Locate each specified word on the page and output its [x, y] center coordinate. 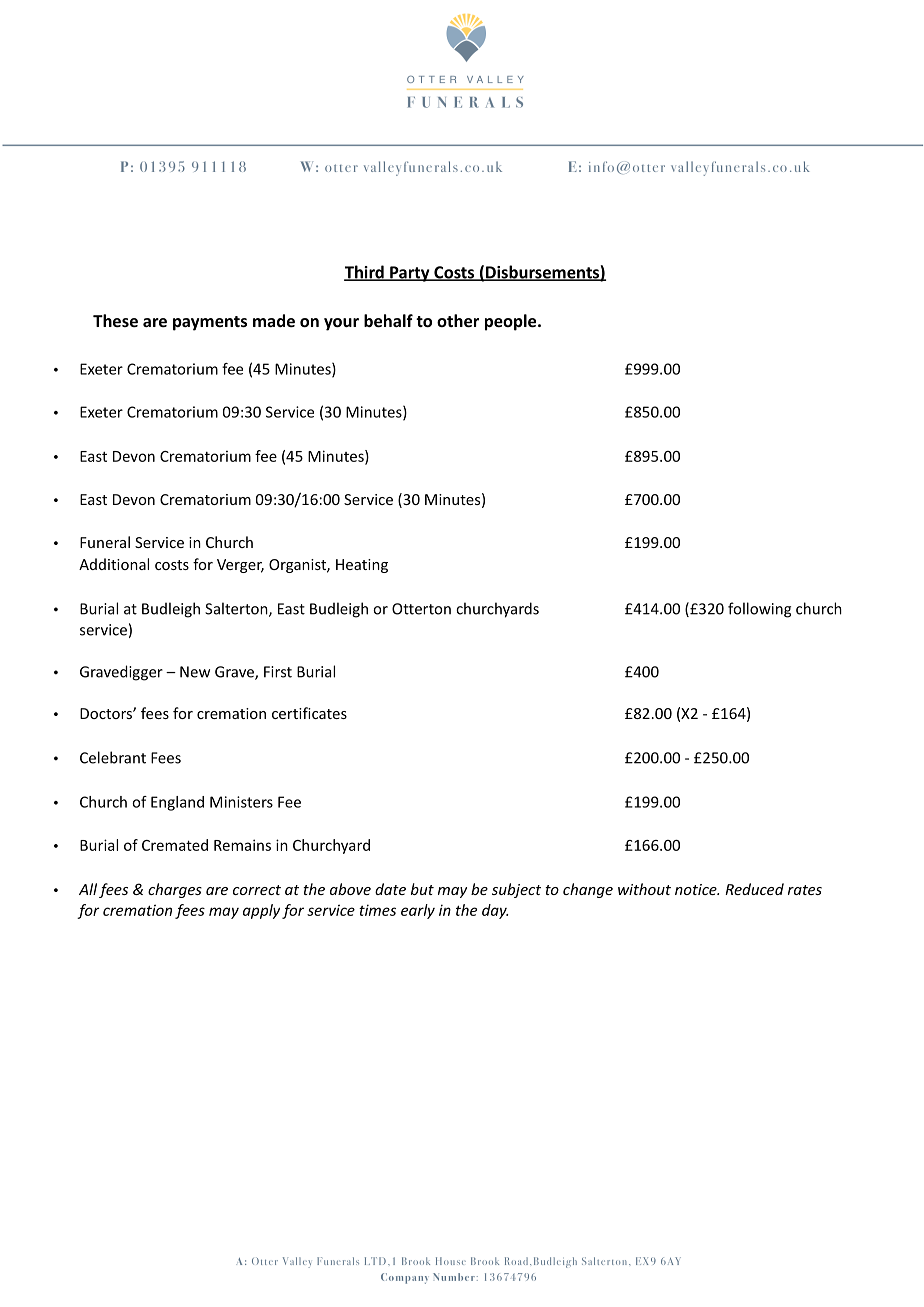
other [458, 320]
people [512, 322]
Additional [114, 564]
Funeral [105, 542]
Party [410, 274]
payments [210, 323]
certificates [309, 713]
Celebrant [113, 757]
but [422, 889]
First [278, 672]
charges [175, 890]
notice [697, 889]
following [759, 610]
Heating [362, 566]
